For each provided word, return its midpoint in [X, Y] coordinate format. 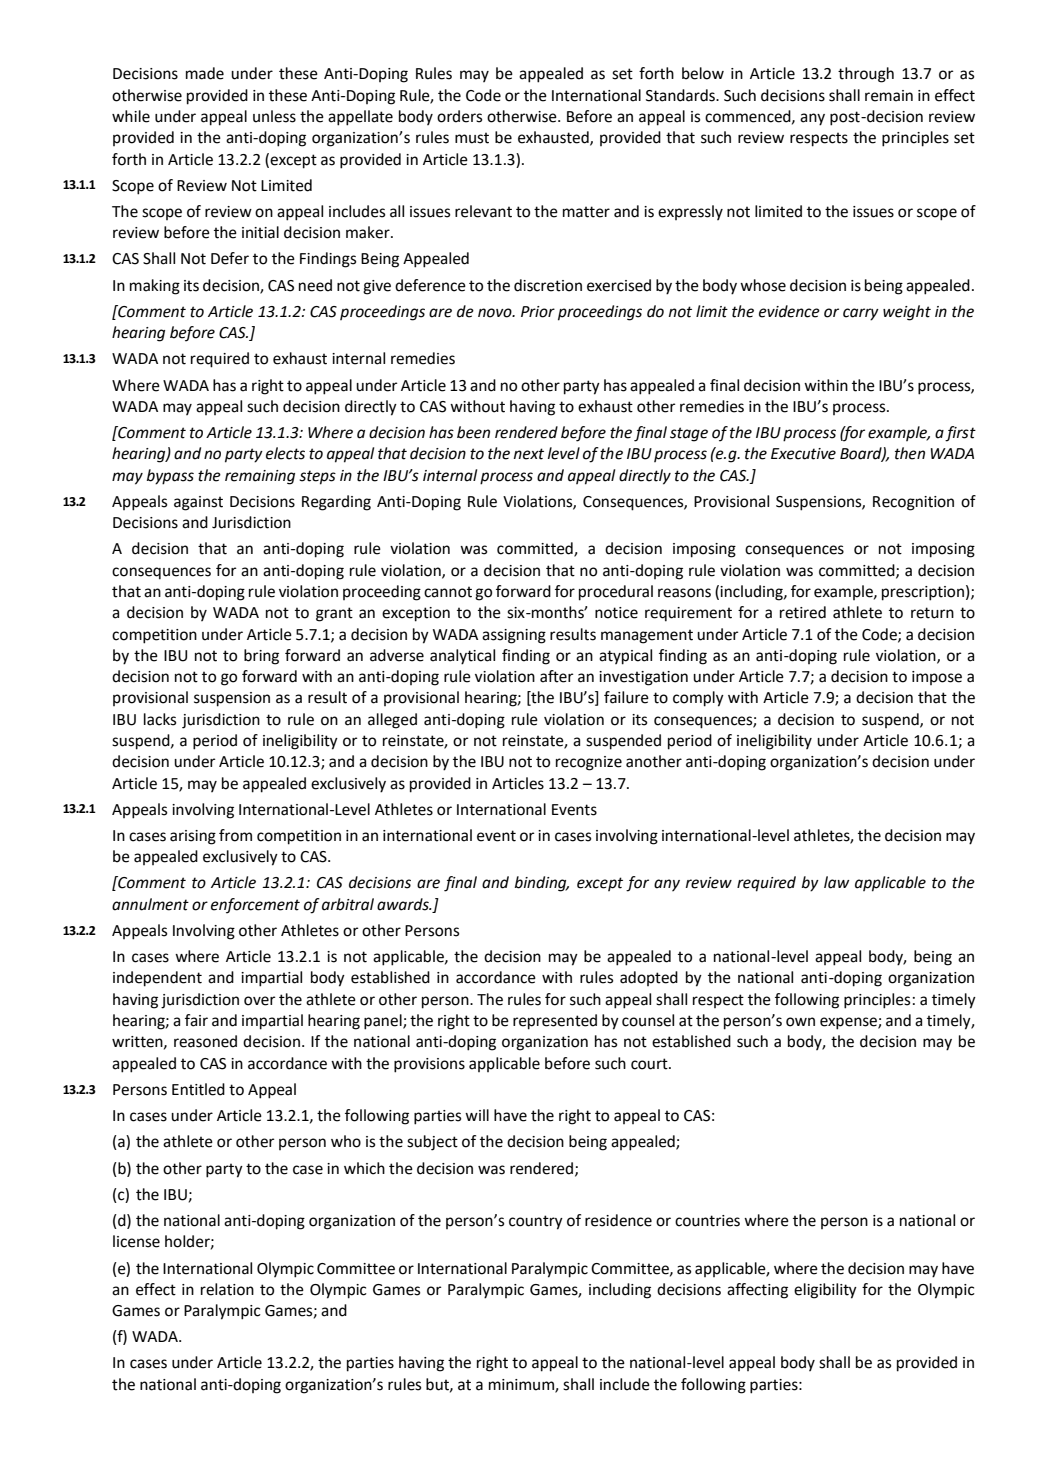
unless [274, 116]
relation [227, 1289]
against [198, 503]
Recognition [913, 503]
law [836, 882]
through [866, 75]
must [472, 138]
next [529, 454]
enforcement [255, 906]
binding [542, 884]
